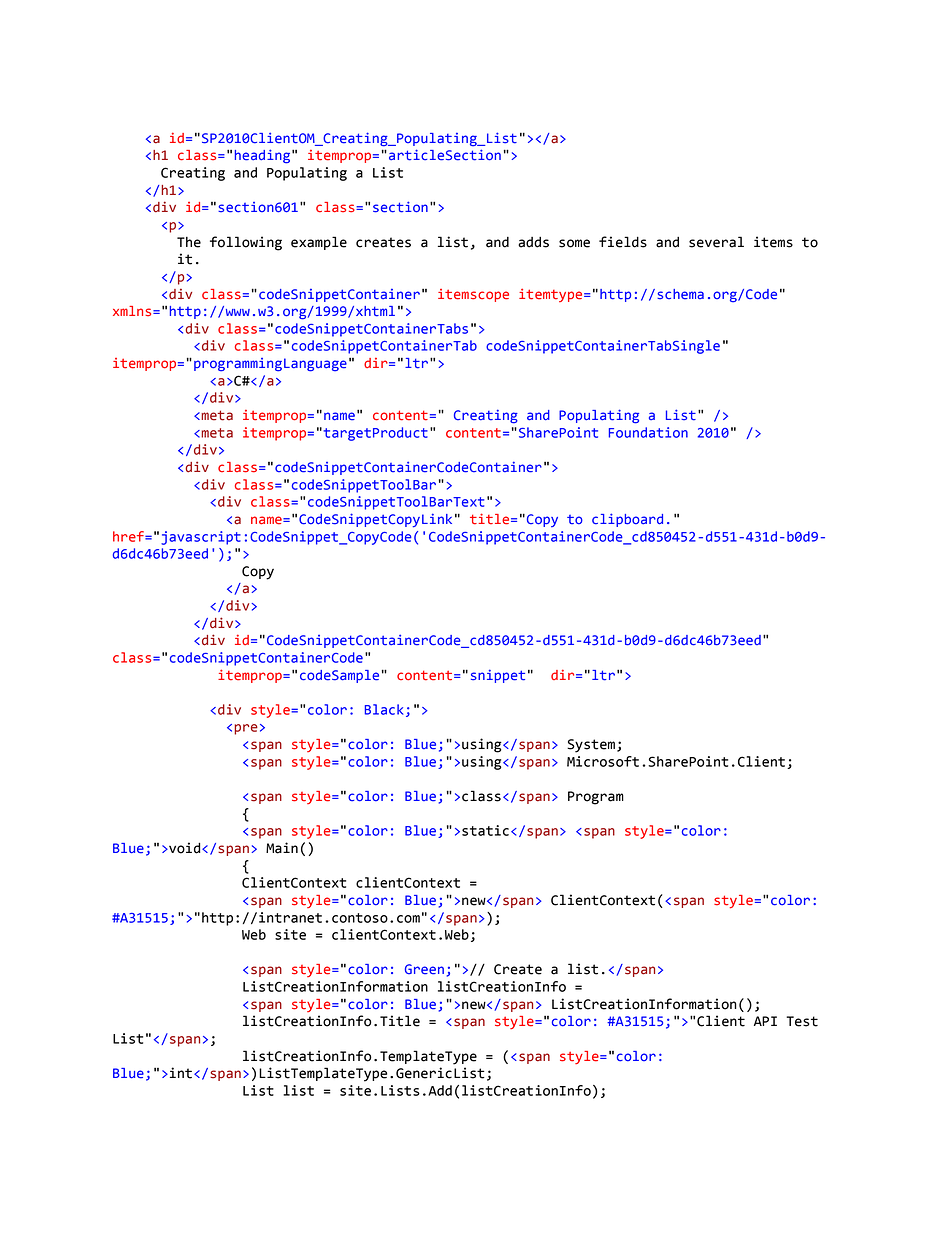 This screenshot has width=952, height=1233. I want to click on Black, so click(384, 709).
